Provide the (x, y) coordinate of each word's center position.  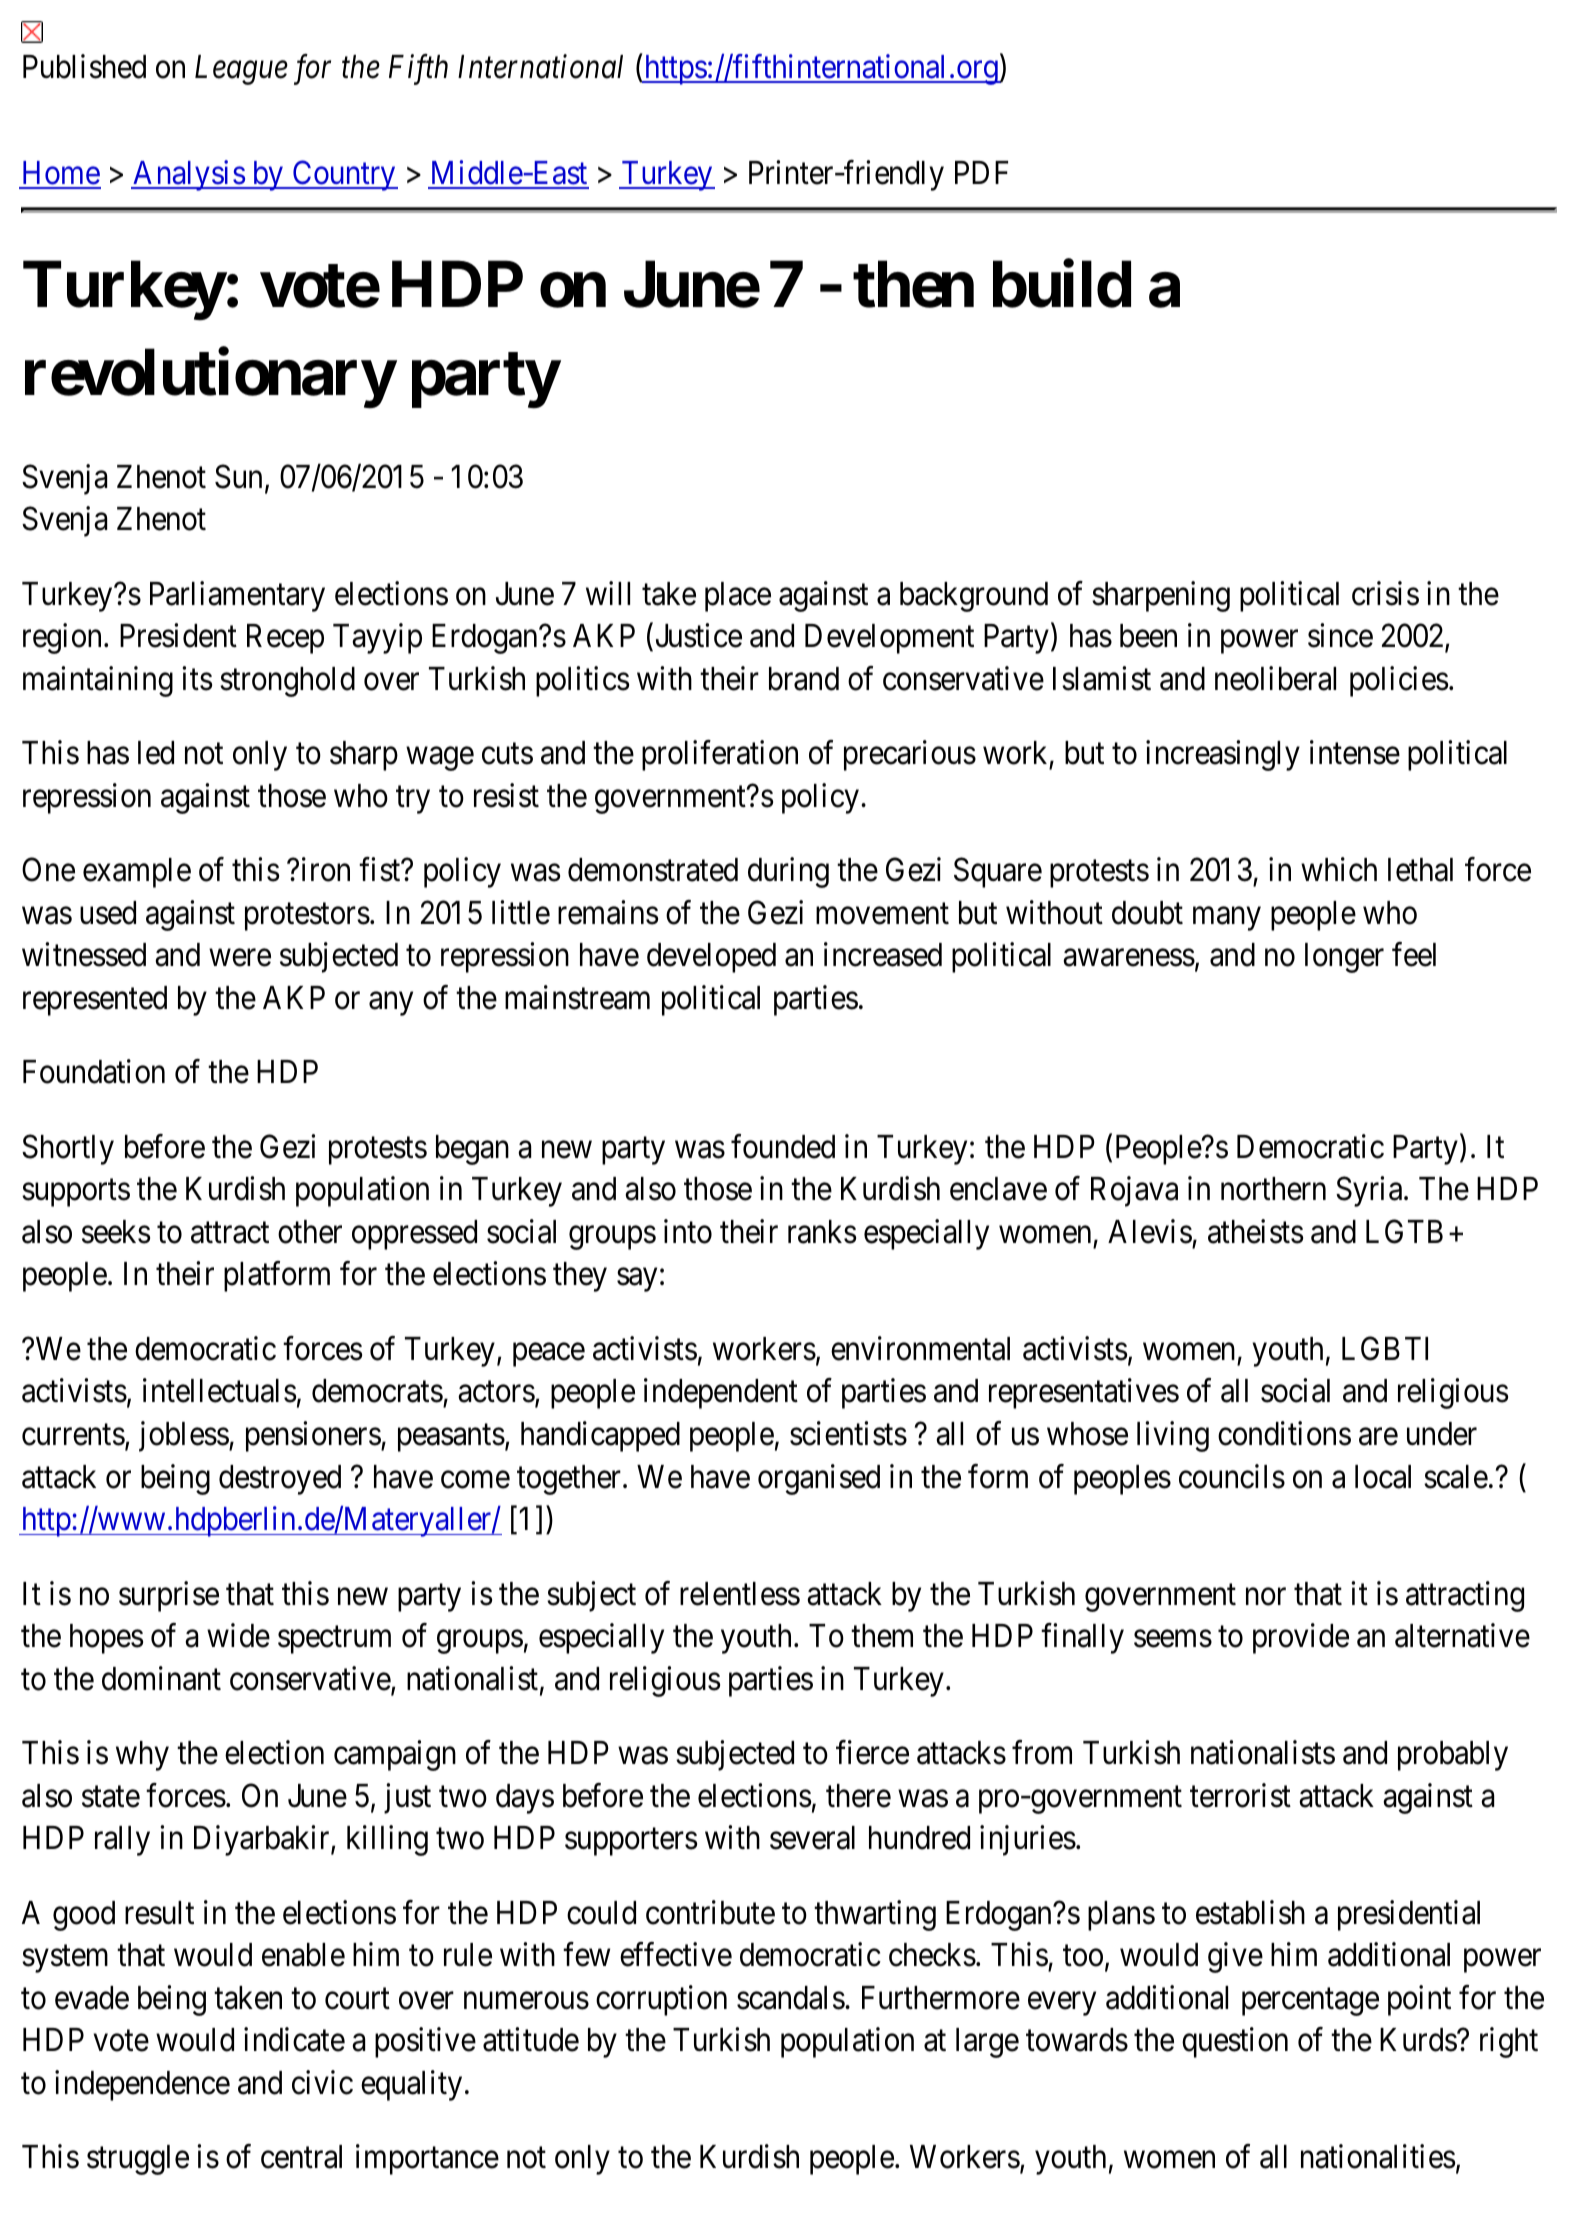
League (241, 70)
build (1062, 284)
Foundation (94, 1072)
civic (322, 2082)
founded (783, 1146)
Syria (1370, 1192)
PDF (981, 172)
